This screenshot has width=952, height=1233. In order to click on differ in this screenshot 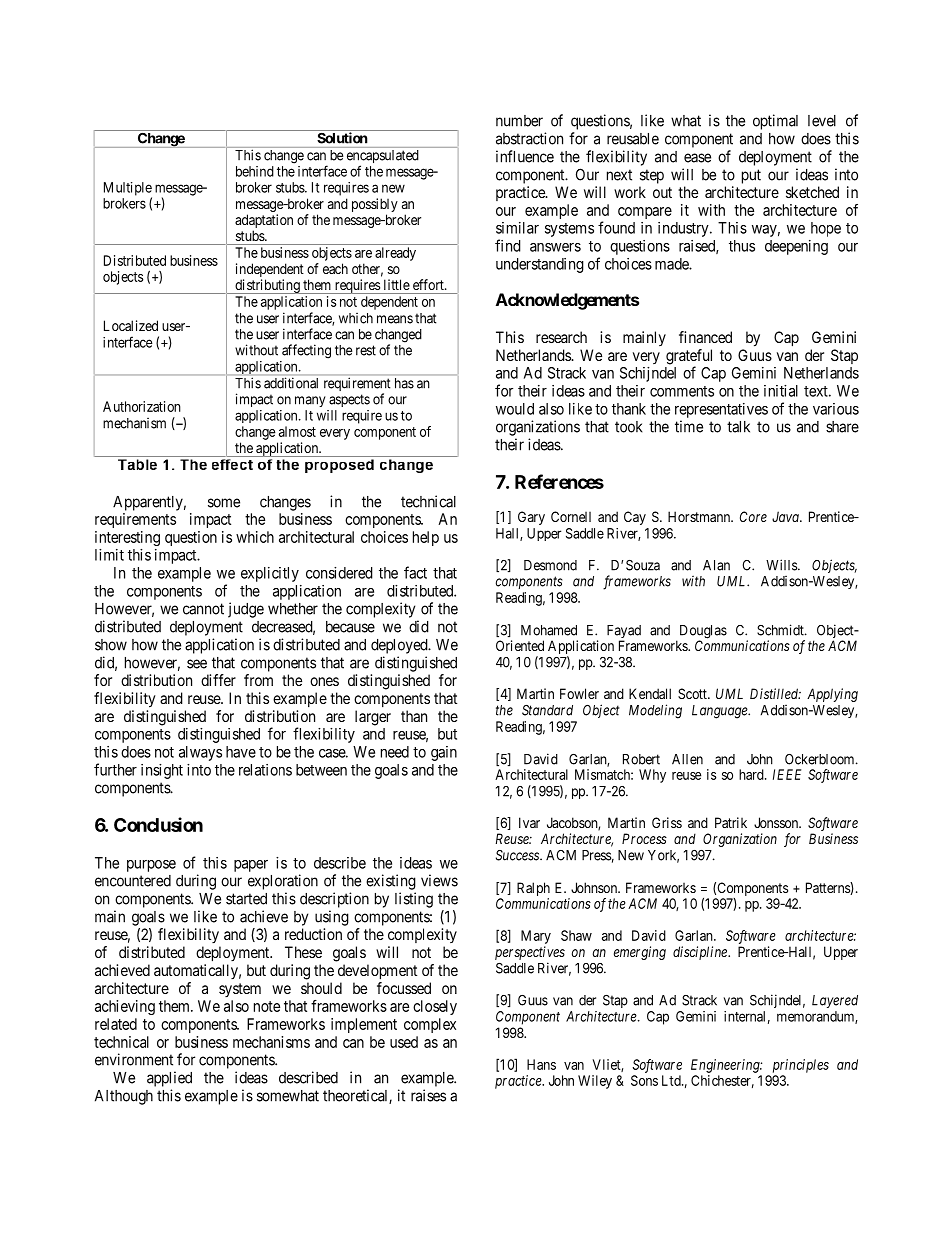, I will do `click(218, 680)`.
